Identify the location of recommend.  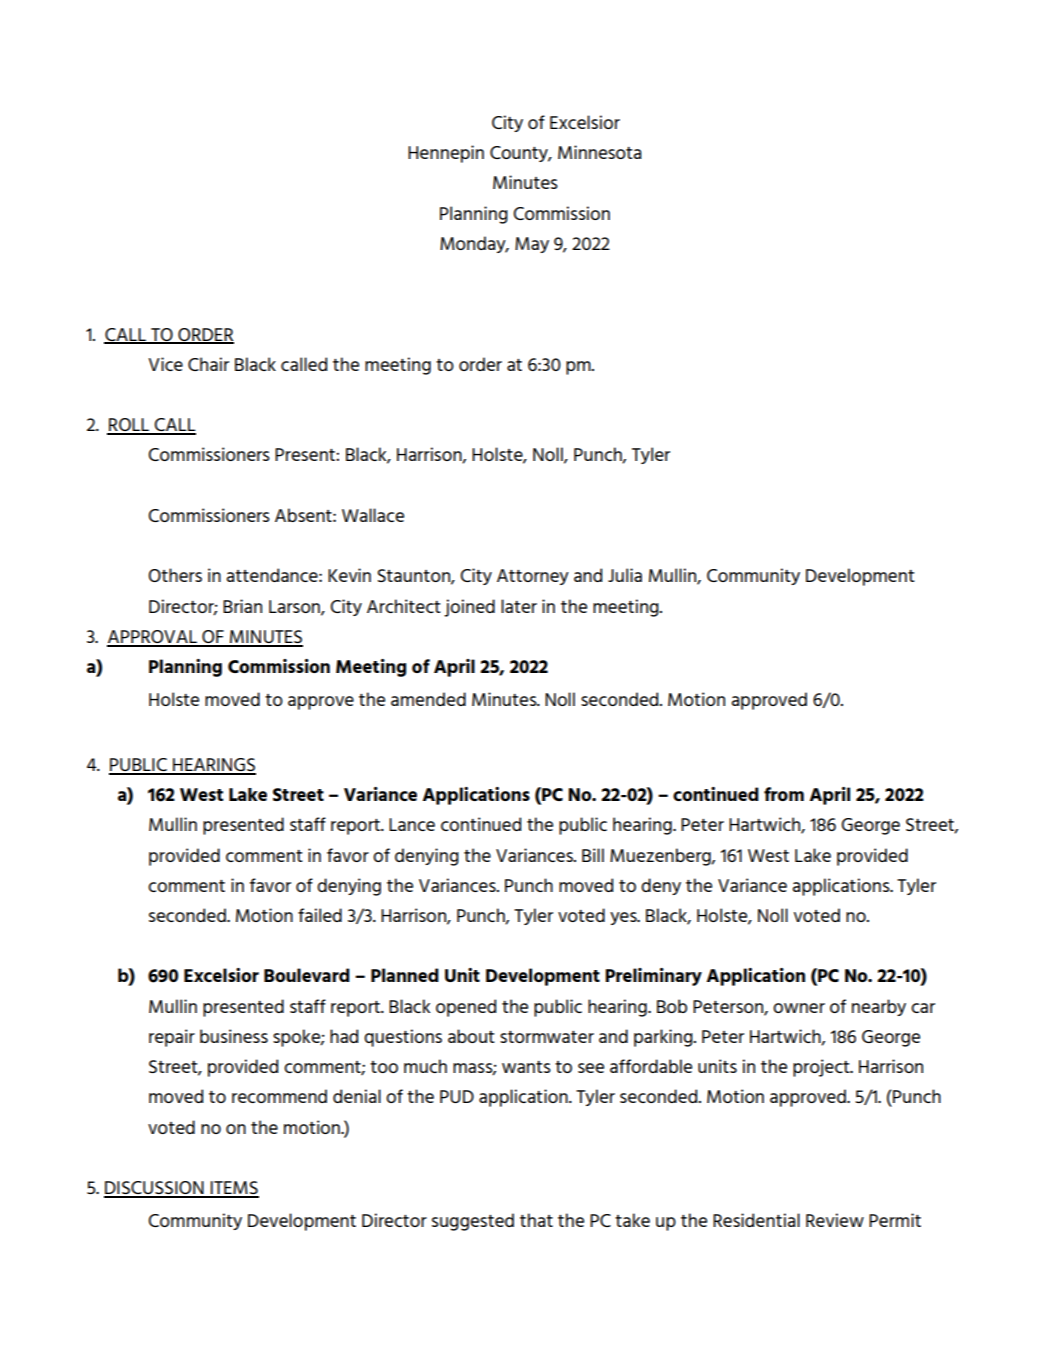
(279, 1096).
